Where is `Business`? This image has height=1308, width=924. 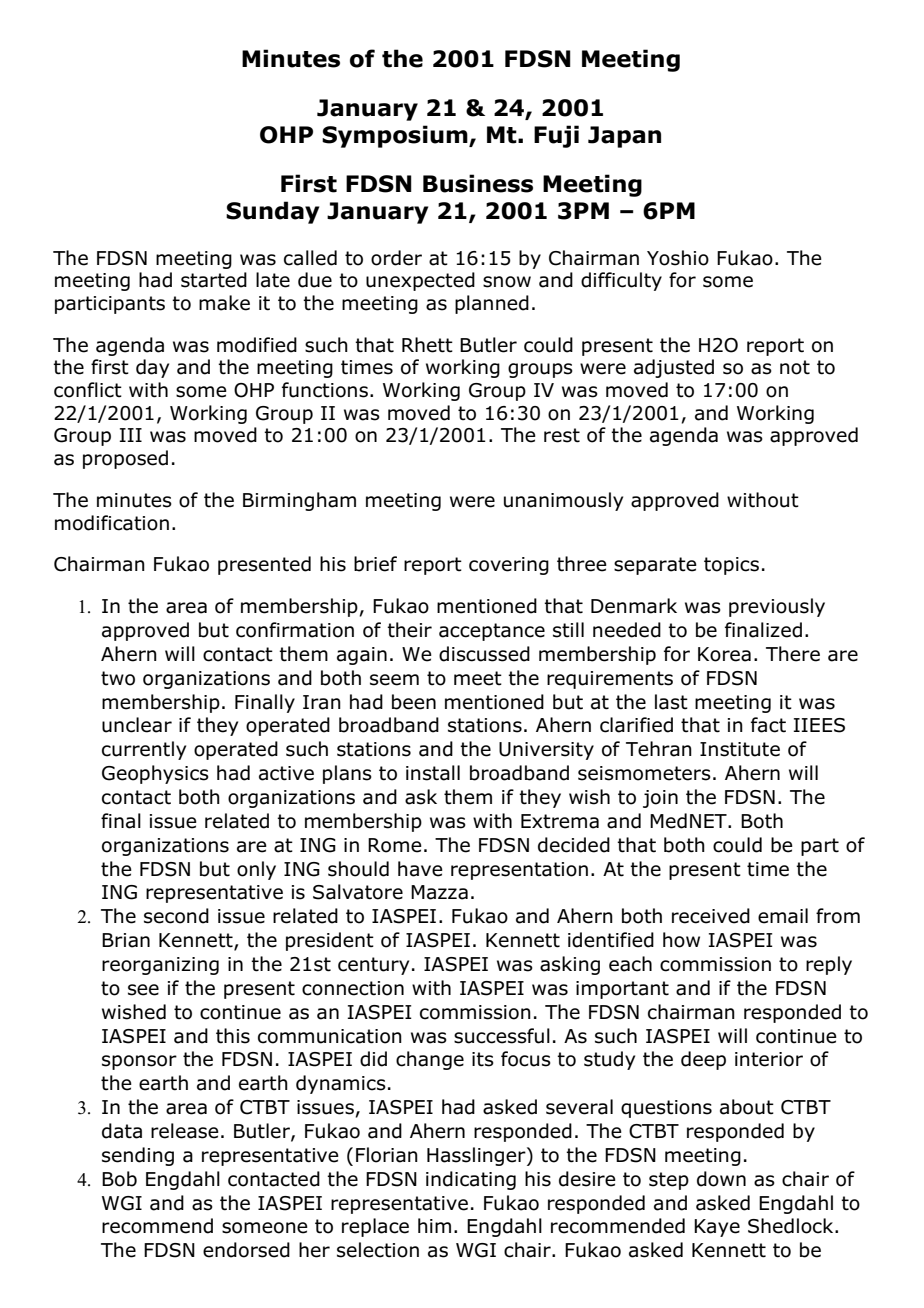
Business is located at coordinates (478, 183).
